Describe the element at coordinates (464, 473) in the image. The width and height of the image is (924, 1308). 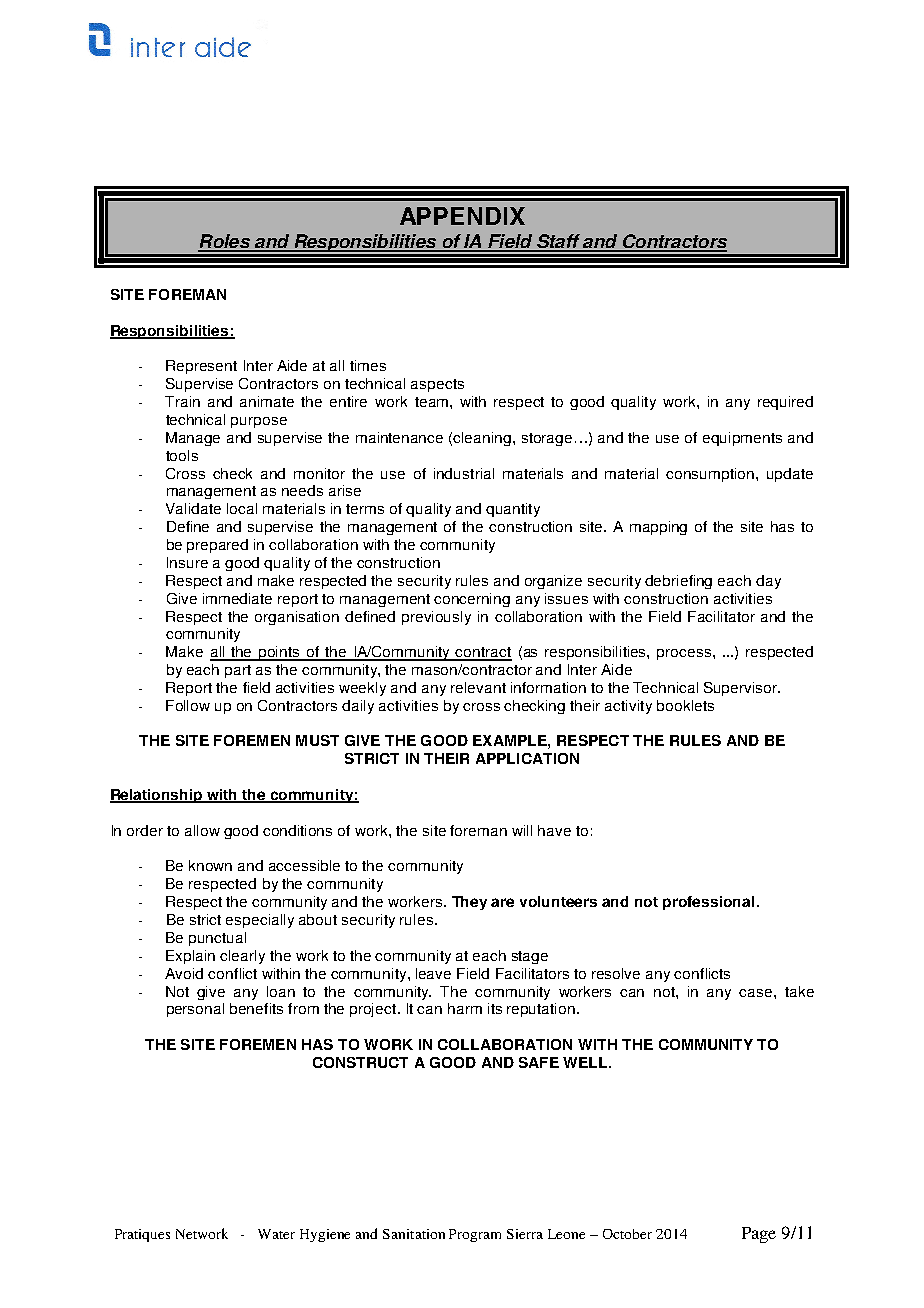
I see `industrial` at that location.
